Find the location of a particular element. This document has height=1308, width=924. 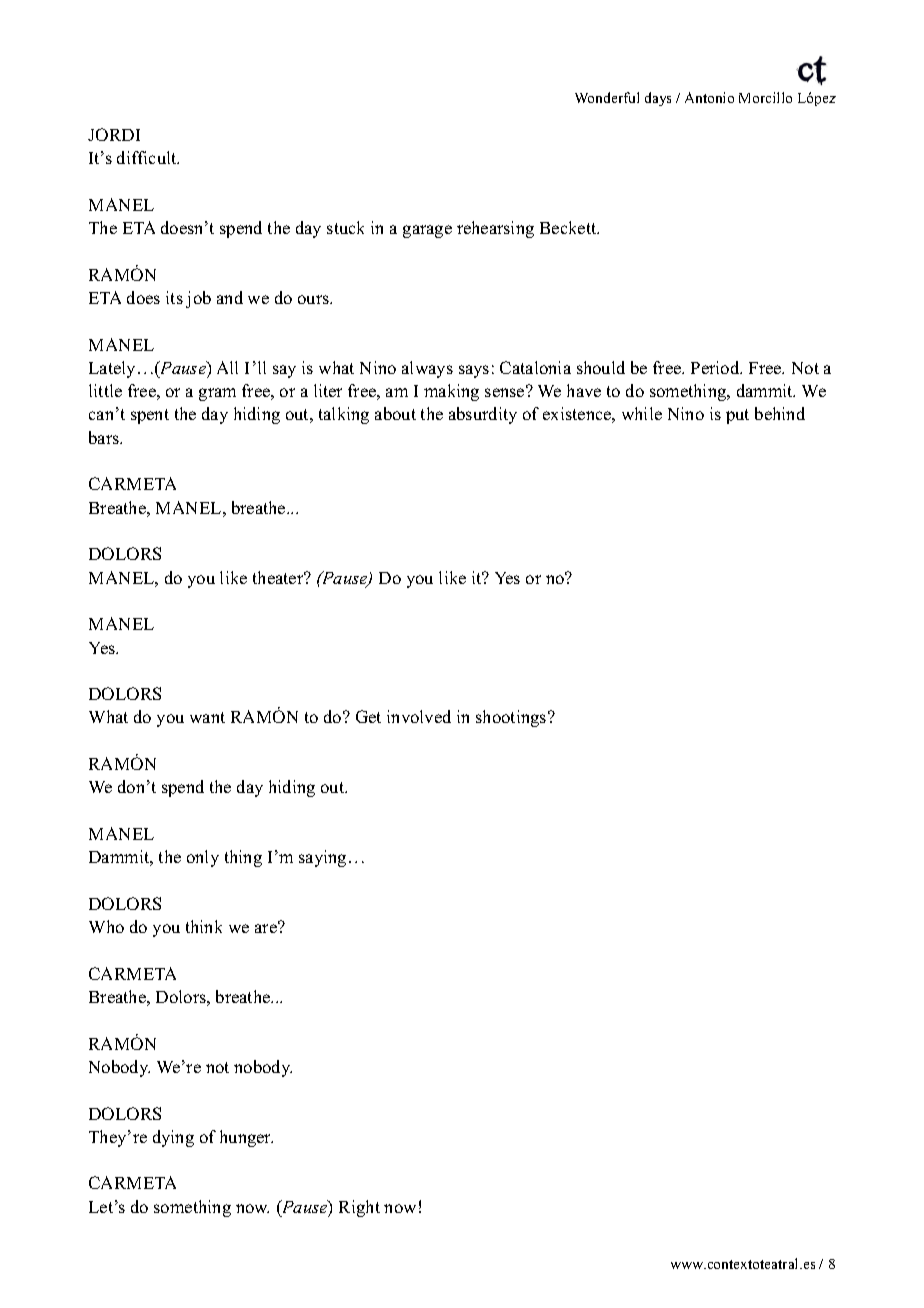

saying is located at coordinates (322, 858).
